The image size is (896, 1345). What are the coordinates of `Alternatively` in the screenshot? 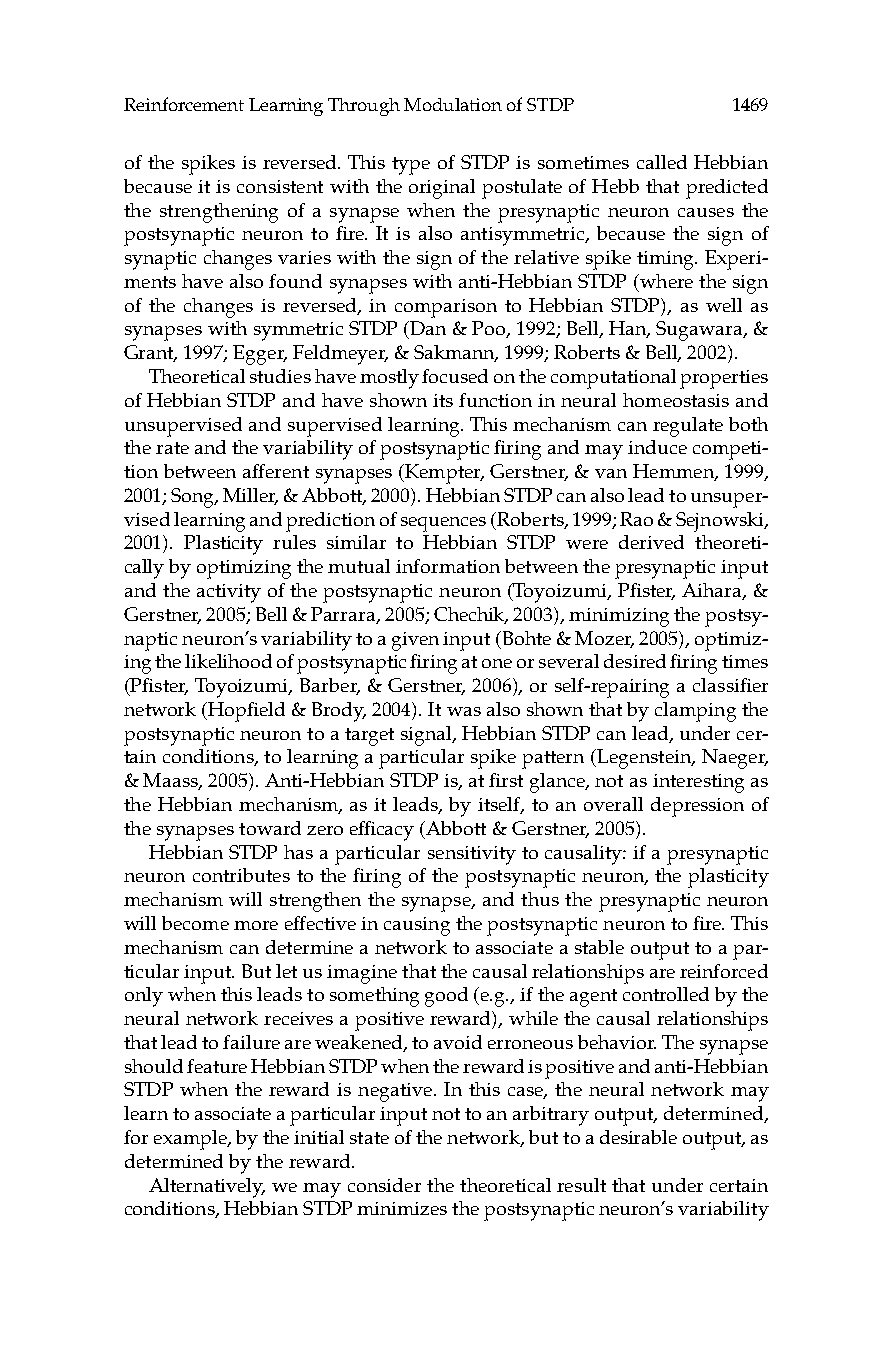 It's located at (207, 1188).
